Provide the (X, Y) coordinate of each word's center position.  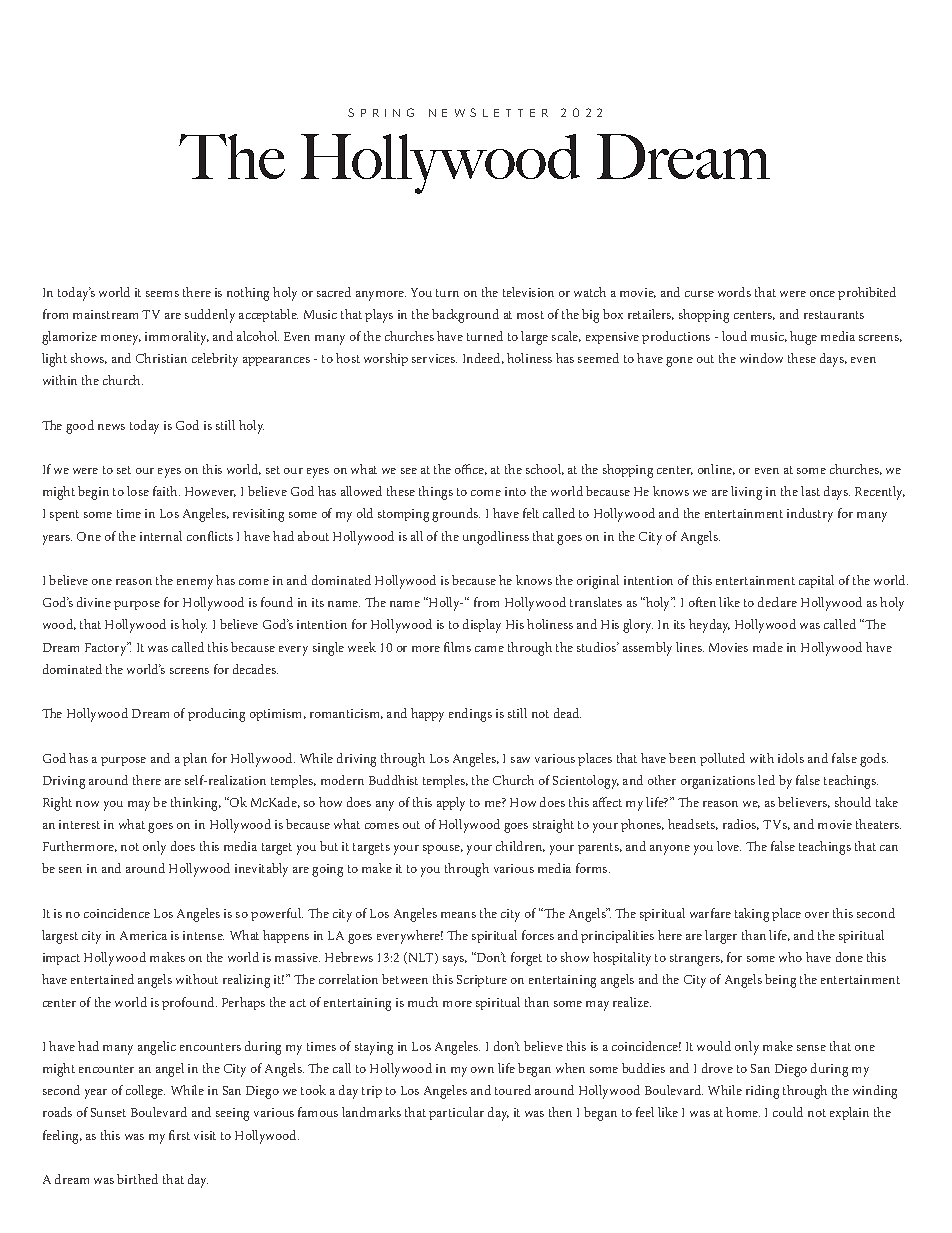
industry (810, 515)
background (465, 316)
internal (161, 536)
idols (791, 758)
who (790, 957)
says (455, 961)
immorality (177, 338)
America (143, 935)
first (179, 1135)
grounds (456, 515)
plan (195, 759)
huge (803, 338)
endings (470, 715)
